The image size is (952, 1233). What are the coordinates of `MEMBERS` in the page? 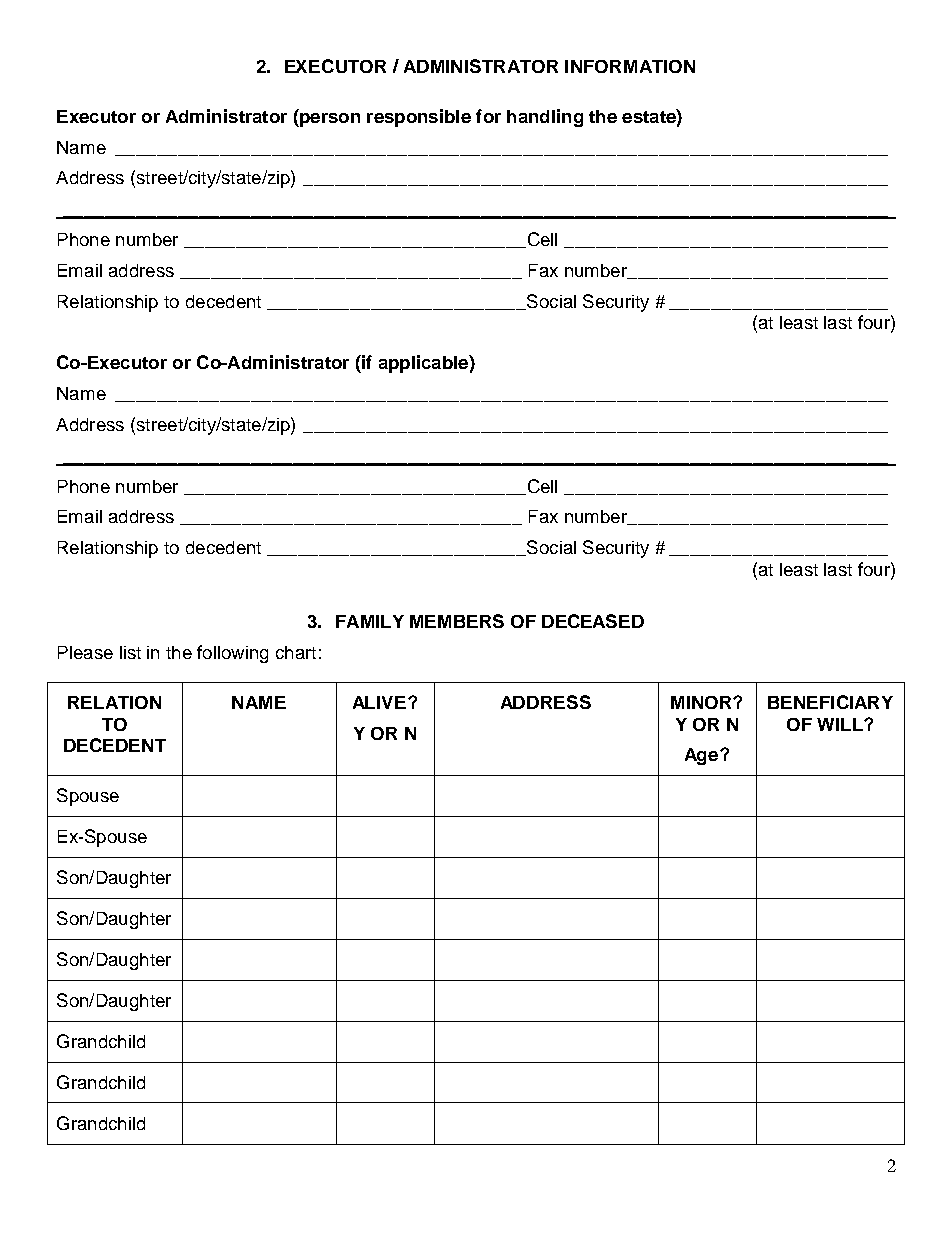 It's located at (457, 621).
